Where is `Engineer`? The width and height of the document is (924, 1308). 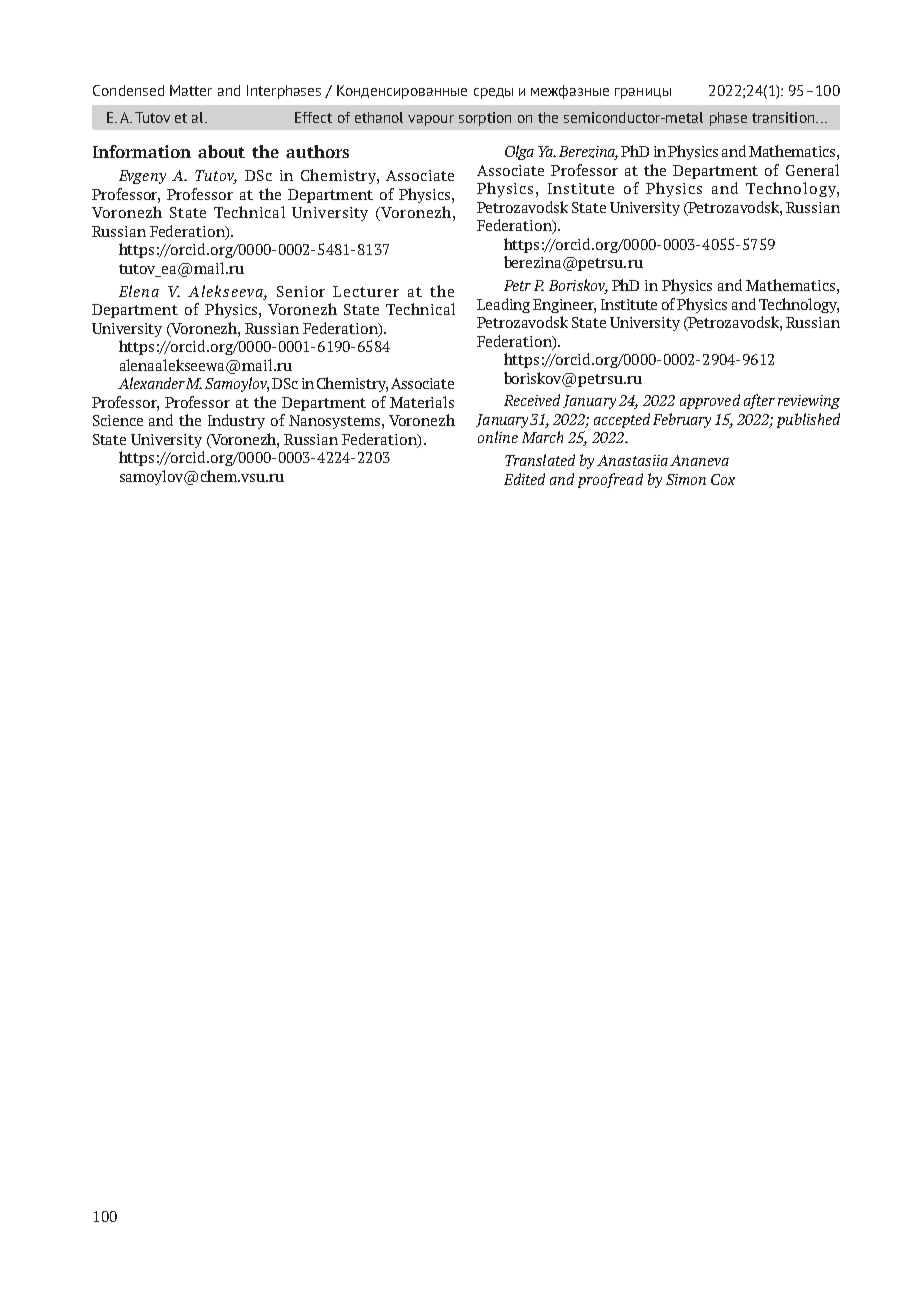 Engineer is located at coordinates (564, 306).
